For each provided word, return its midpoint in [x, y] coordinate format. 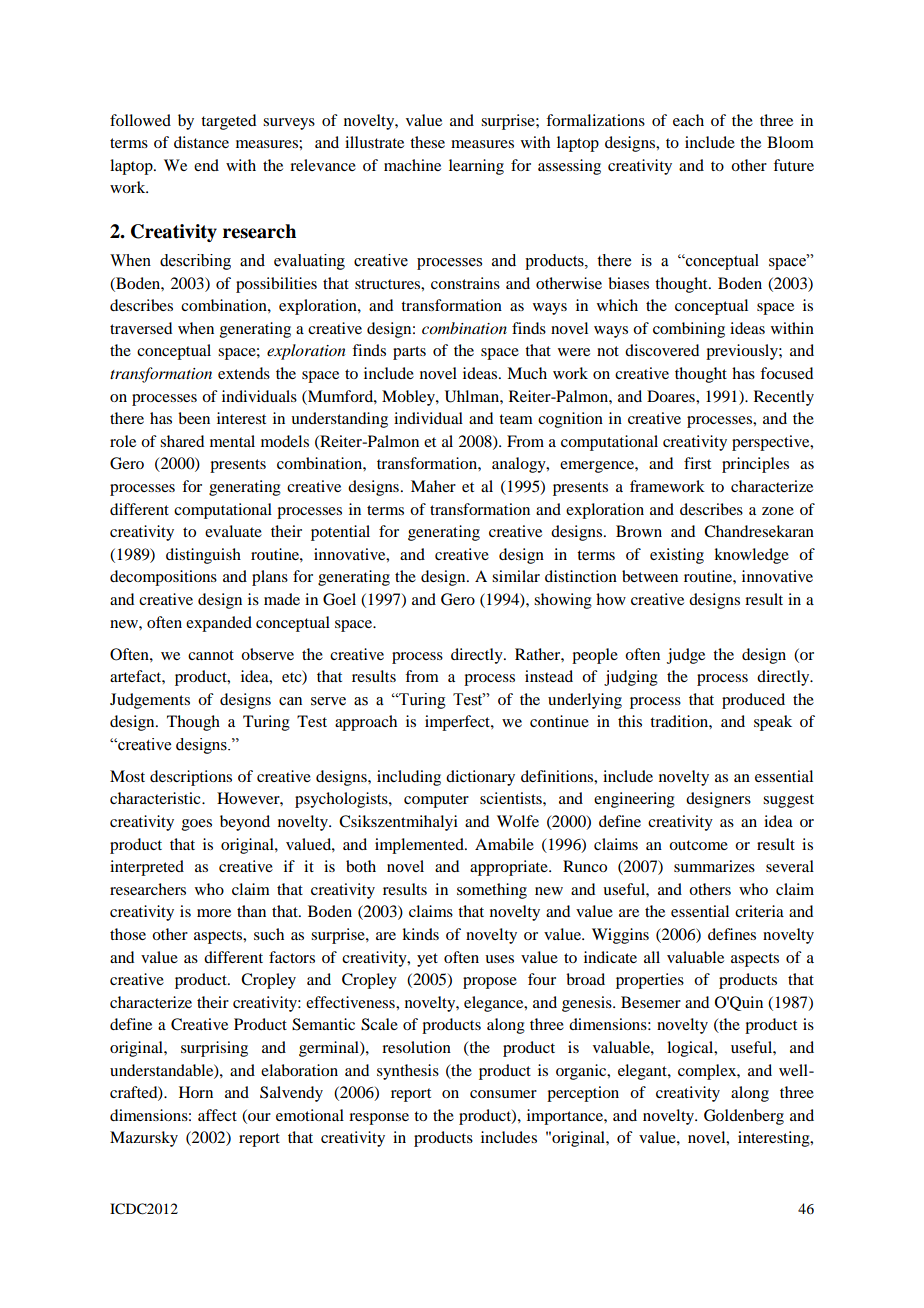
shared [182, 441]
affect [217, 1115]
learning [476, 167]
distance [201, 142]
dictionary [480, 778]
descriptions [191, 778]
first [697, 463]
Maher [433, 486]
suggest [788, 801]
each [688, 120]
